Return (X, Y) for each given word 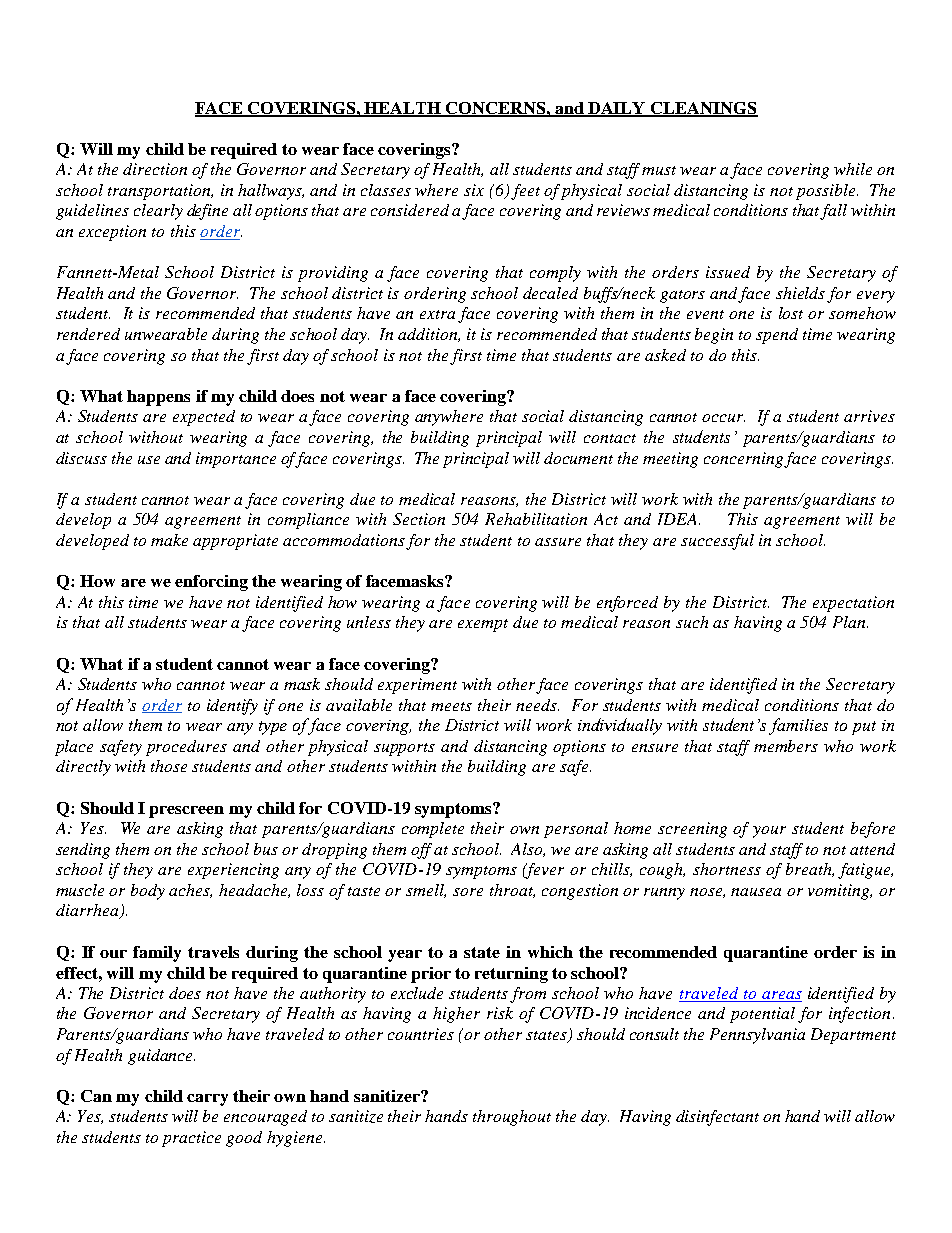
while (853, 169)
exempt (483, 625)
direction (155, 169)
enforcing (211, 583)
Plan (850, 622)
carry (207, 1100)
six (474, 190)
